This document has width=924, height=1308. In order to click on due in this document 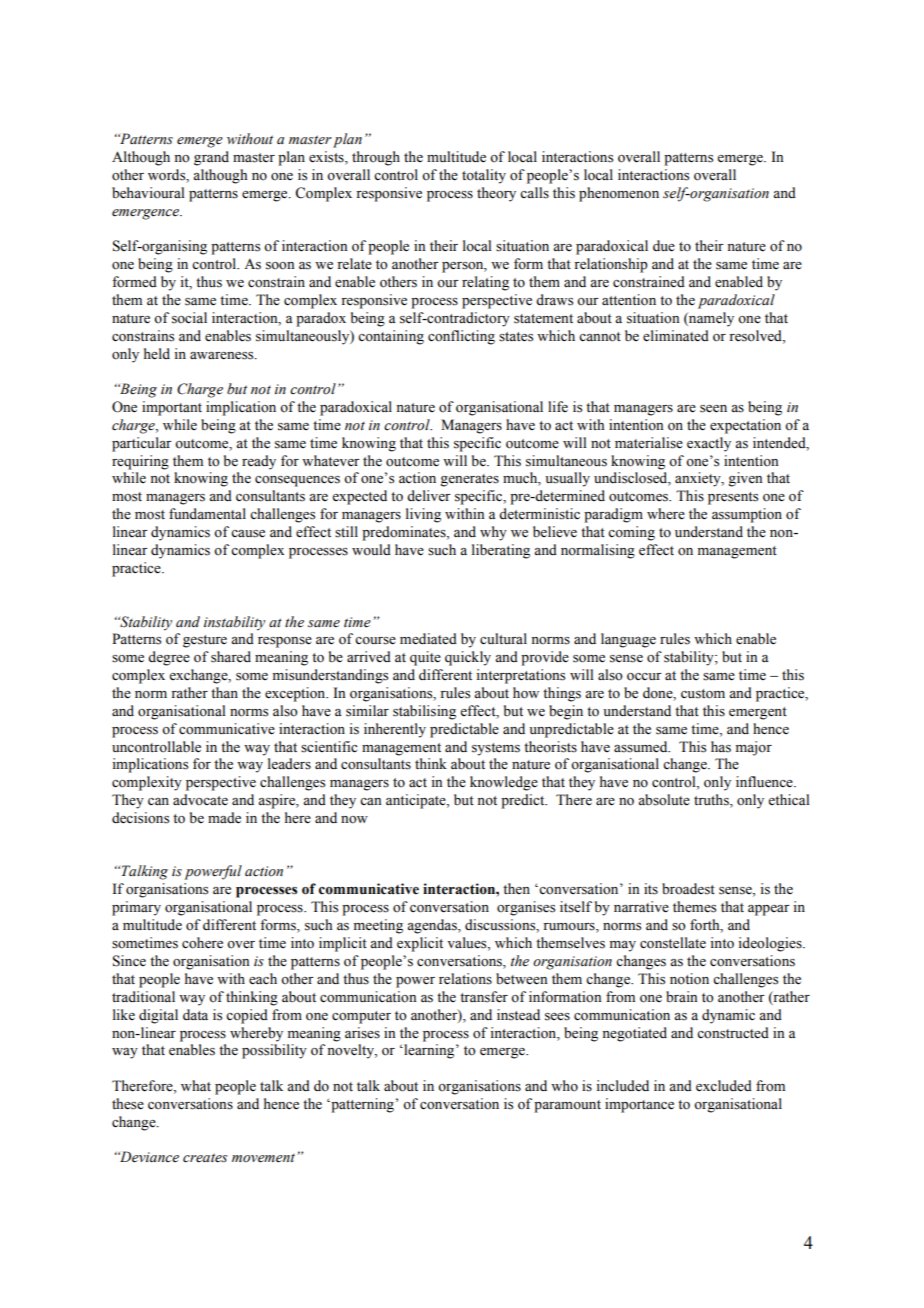, I will do `click(664, 246)`.
